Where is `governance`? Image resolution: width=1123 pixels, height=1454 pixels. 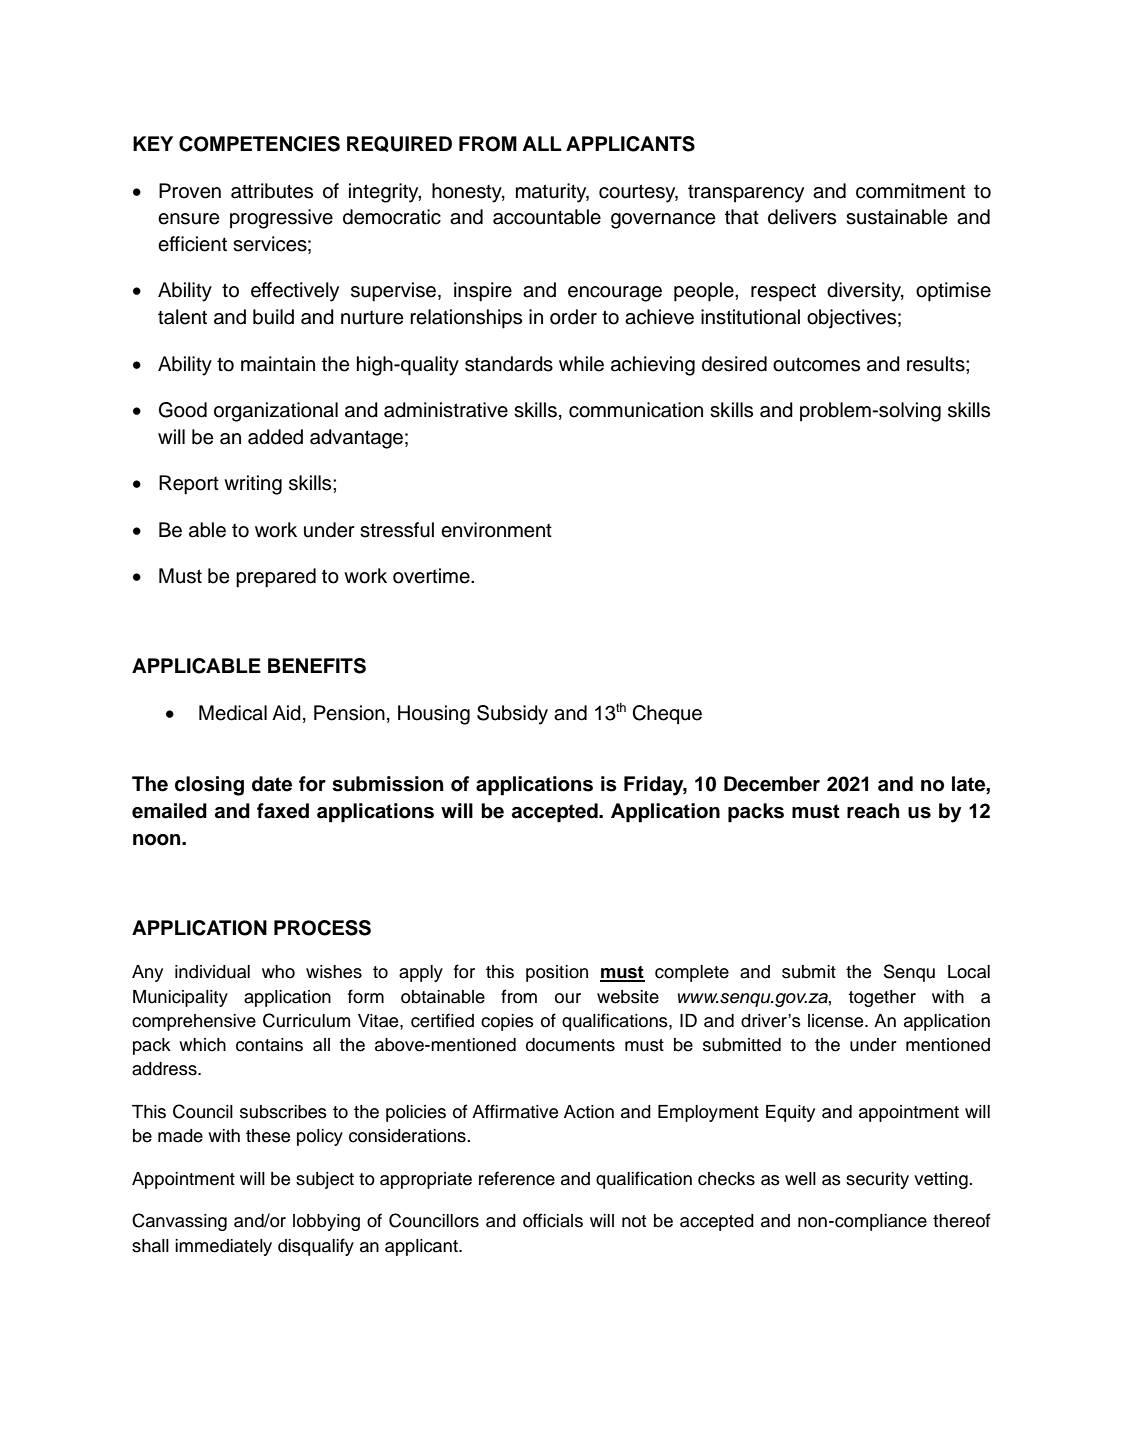
governance is located at coordinates (663, 221).
